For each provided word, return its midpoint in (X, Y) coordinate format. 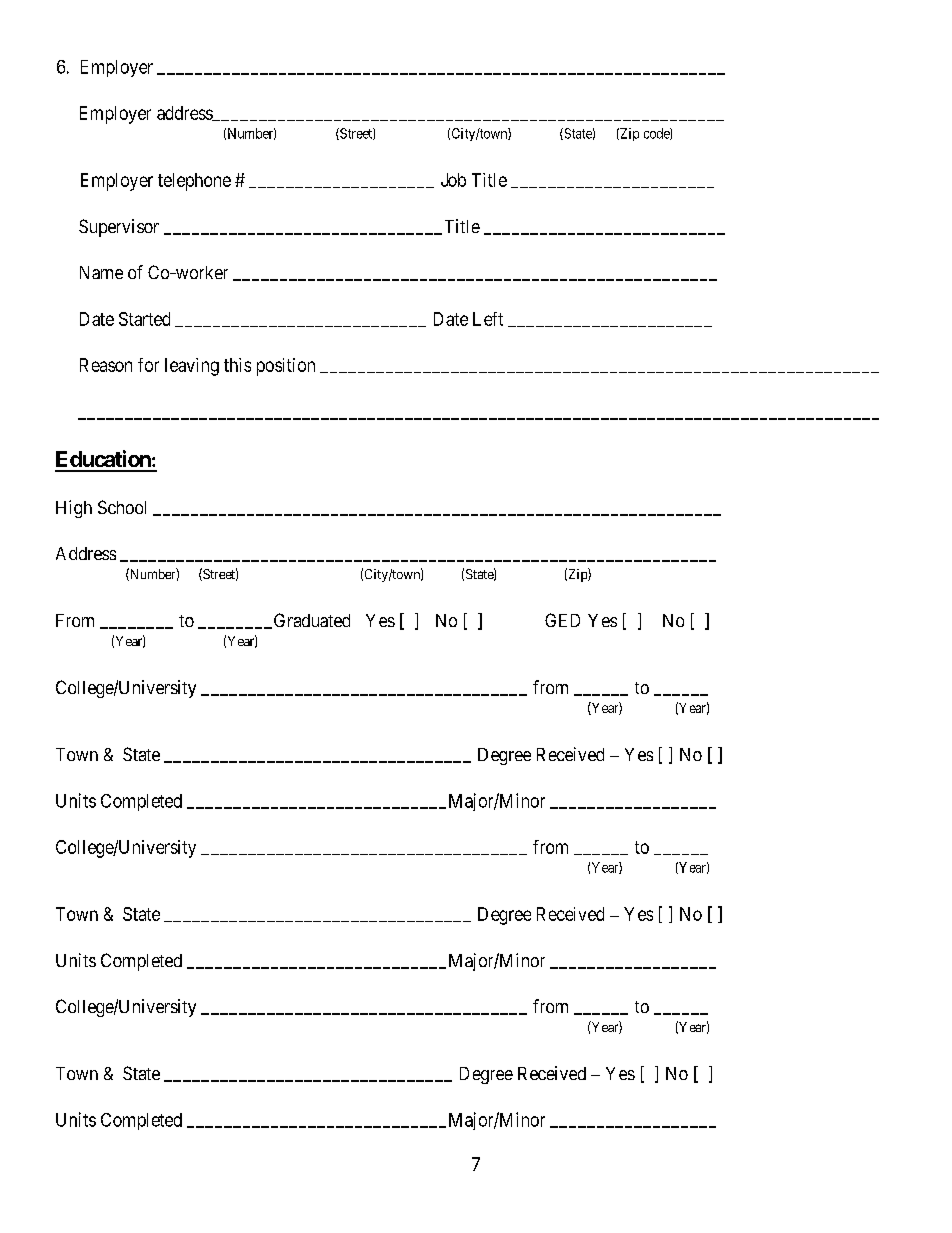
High (74, 509)
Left (488, 319)
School (122, 507)
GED (562, 620)
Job (453, 180)
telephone (194, 182)
